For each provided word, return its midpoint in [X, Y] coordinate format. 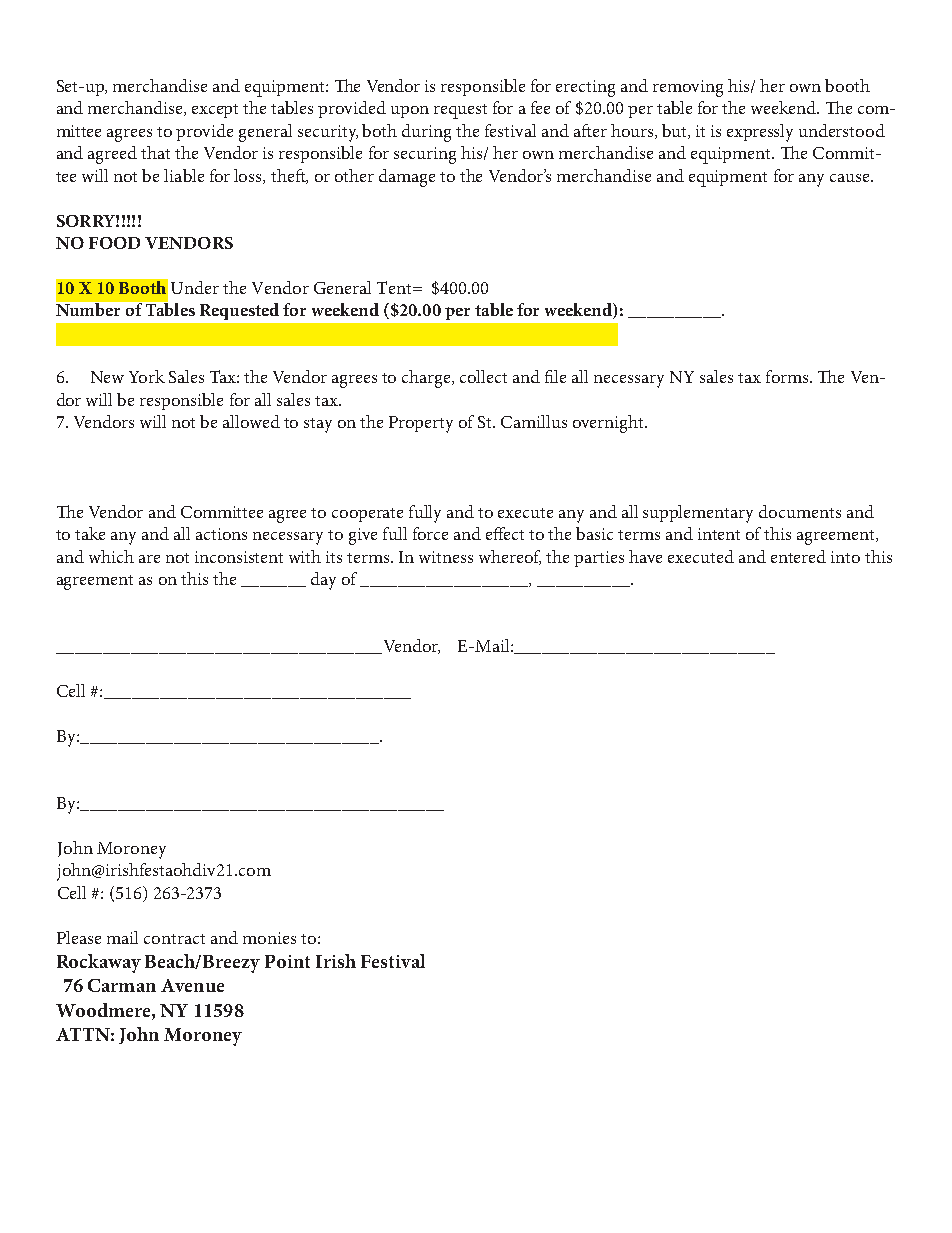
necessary [629, 381]
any [811, 180]
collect [483, 376]
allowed [251, 421]
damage [407, 178]
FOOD [114, 243]
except [215, 111]
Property [421, 424]
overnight [609, 424]
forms [788, 376]
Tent [395, 287]
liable [184, 175]
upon [410, 112]
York [147, 376]
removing [688, 88]
